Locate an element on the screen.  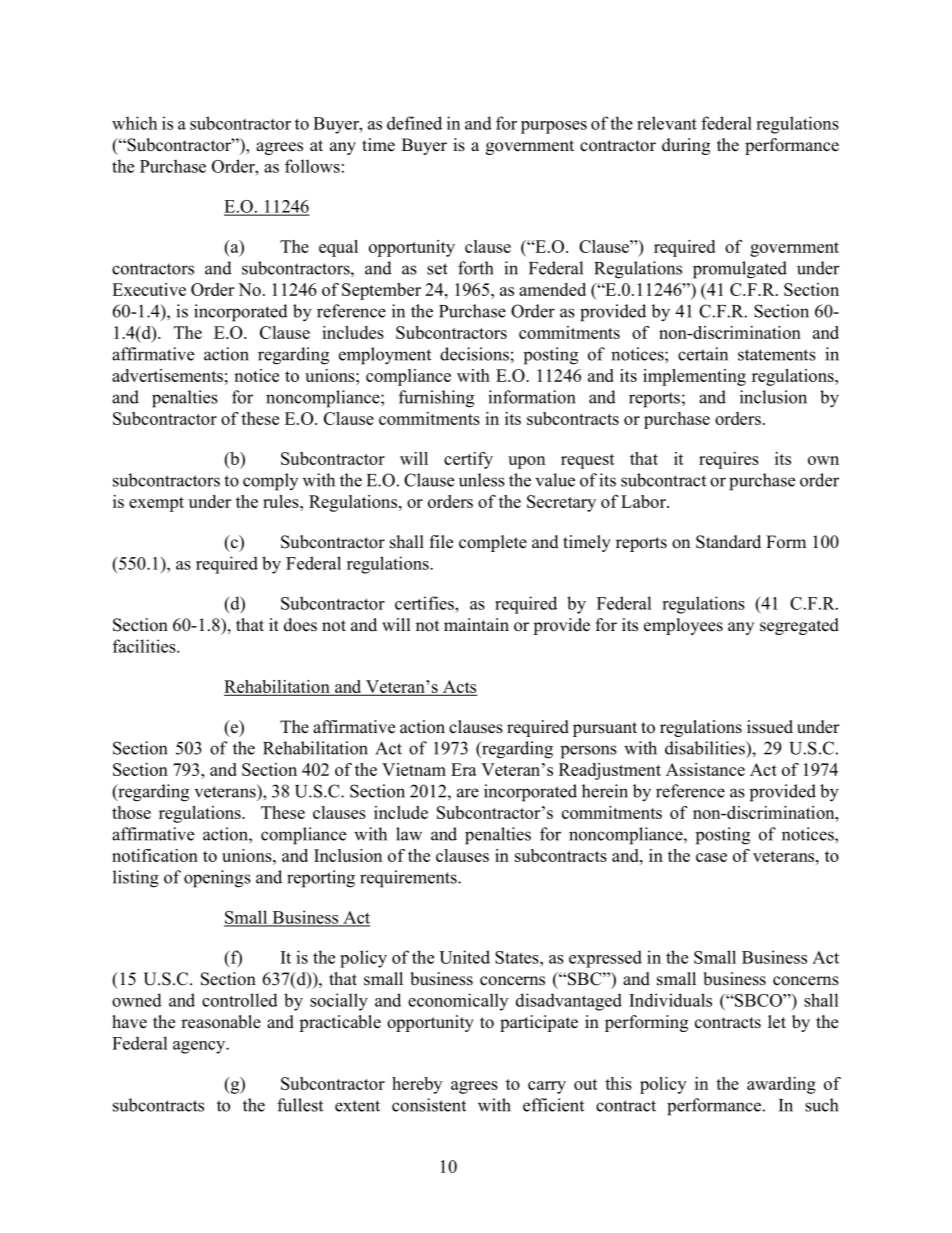
requires is located at coordinates (729, 460).
